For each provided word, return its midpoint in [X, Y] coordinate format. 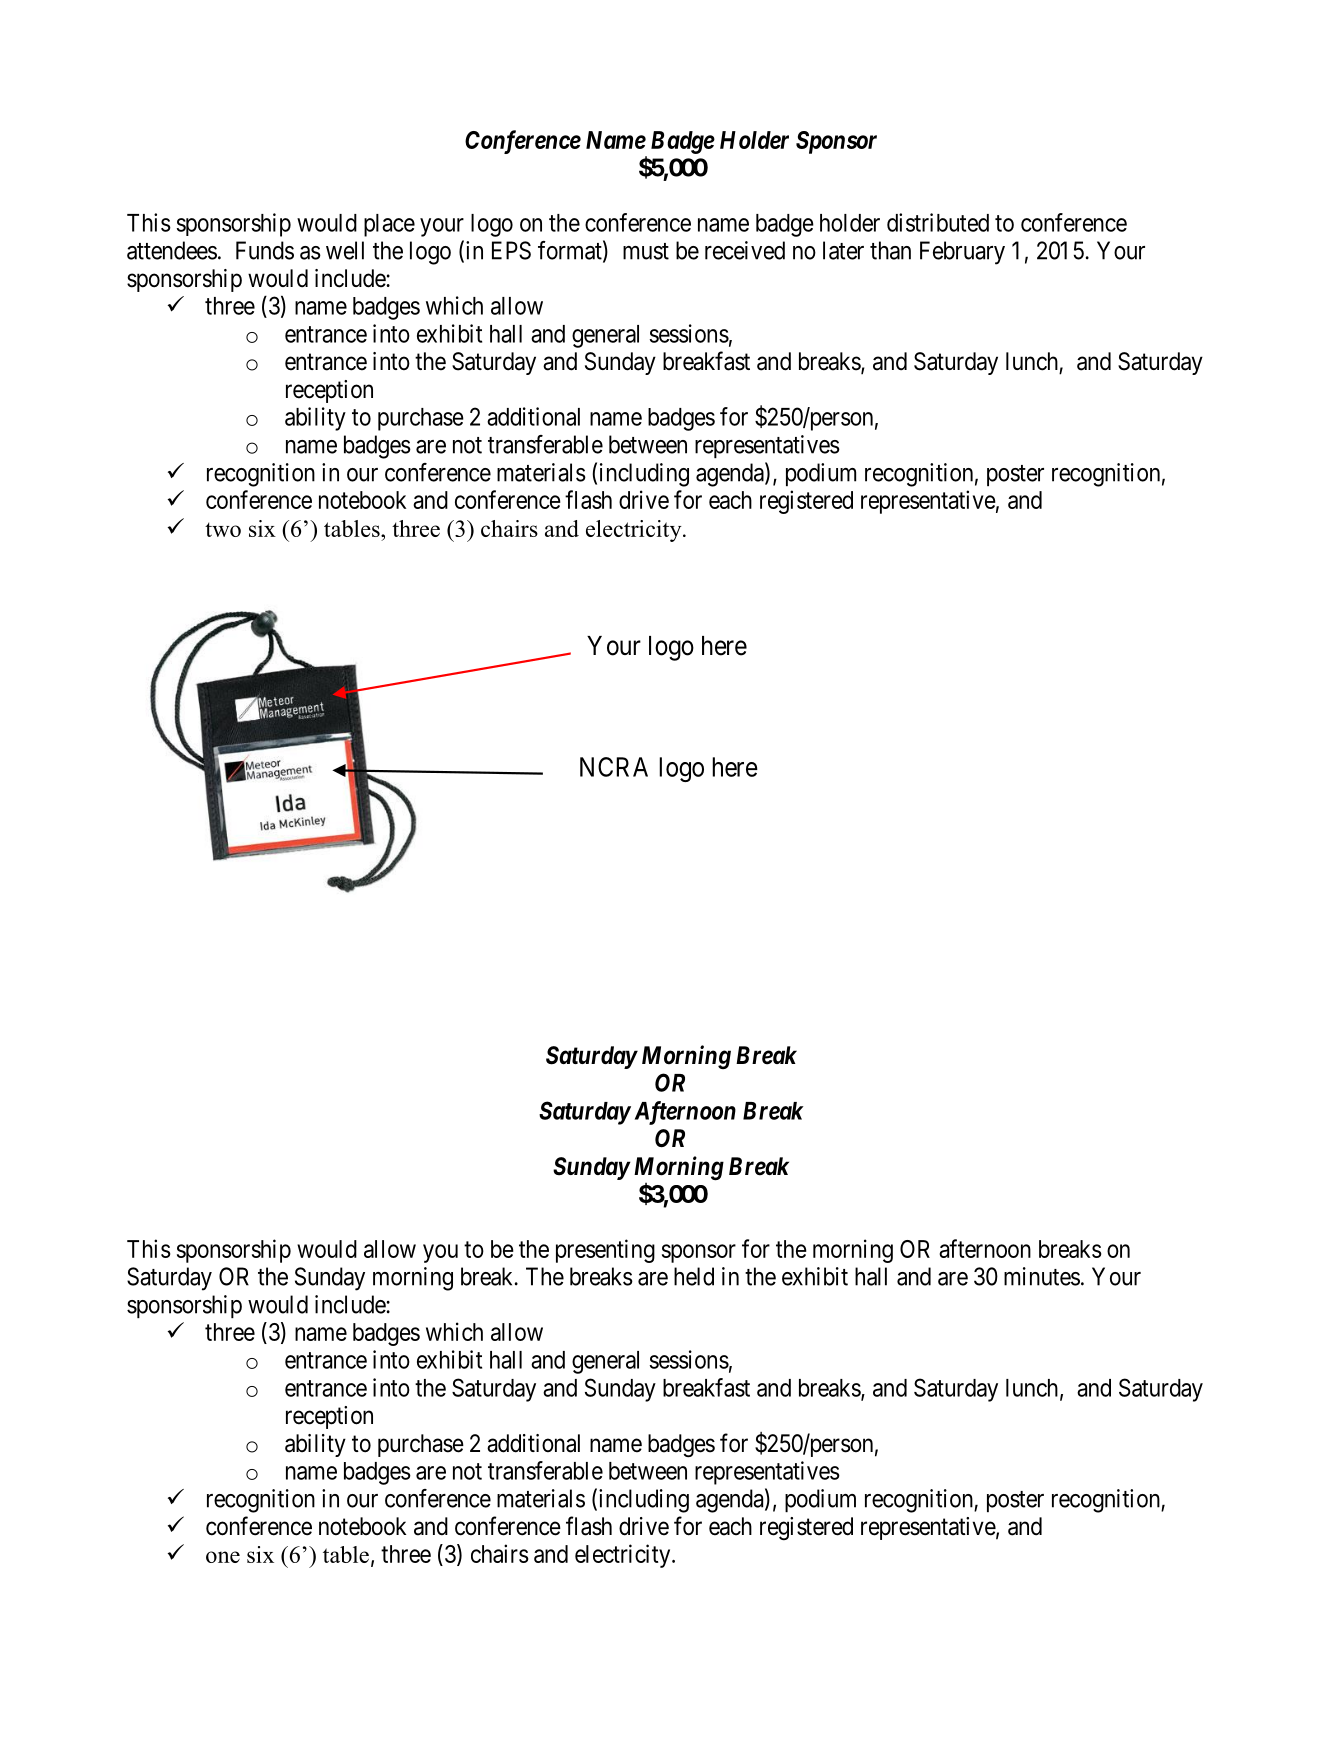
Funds [265, 250]
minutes [1042, 1276]
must [646, 251]
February [962, 253]
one [223, 1557]
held [694, 1276]
